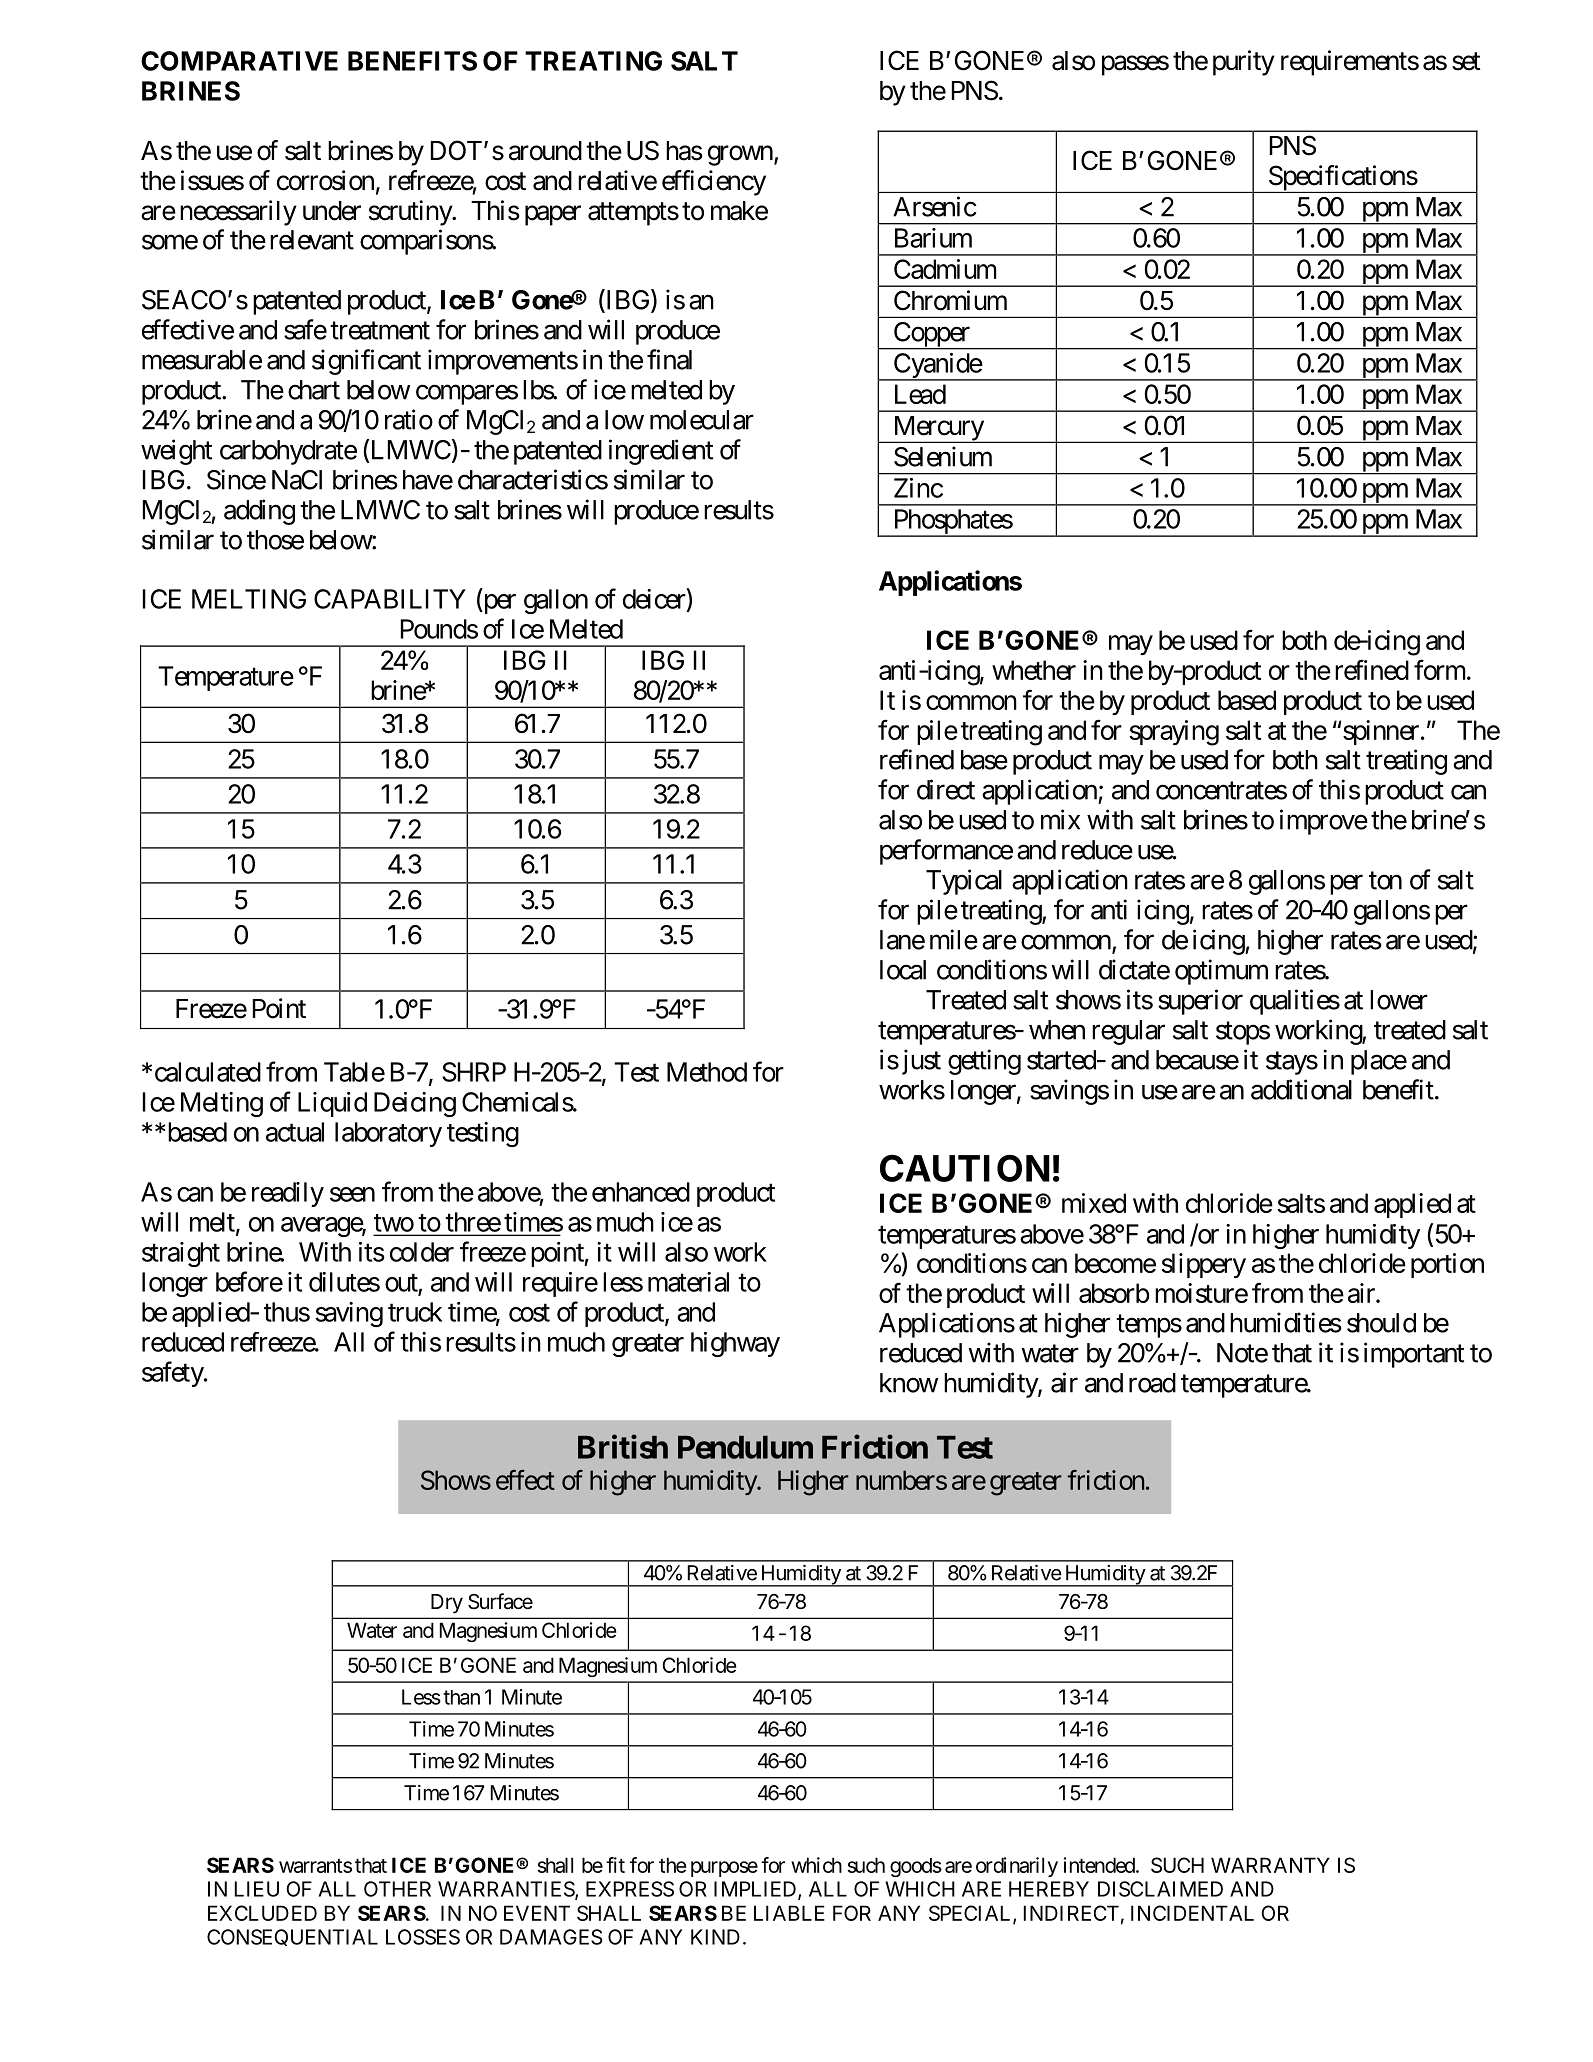 This page has height=2062, width=1593. What do you see at coordinates (1399, 1000) in the page?
I see `lower` at bounding box center [1399, 1000].
